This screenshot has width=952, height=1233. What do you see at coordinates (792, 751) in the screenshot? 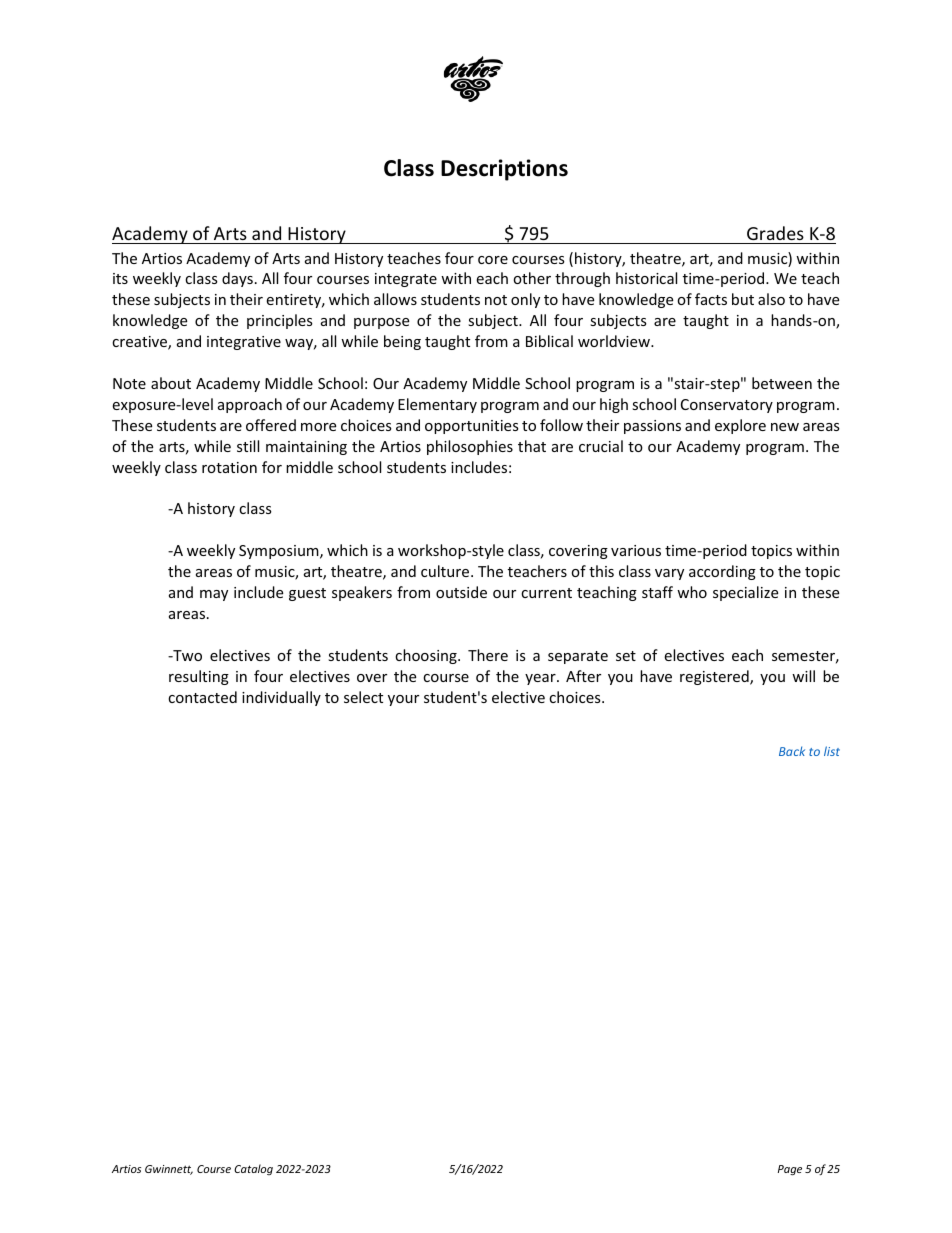
I see `Back` at bounding box center [792, 751].
